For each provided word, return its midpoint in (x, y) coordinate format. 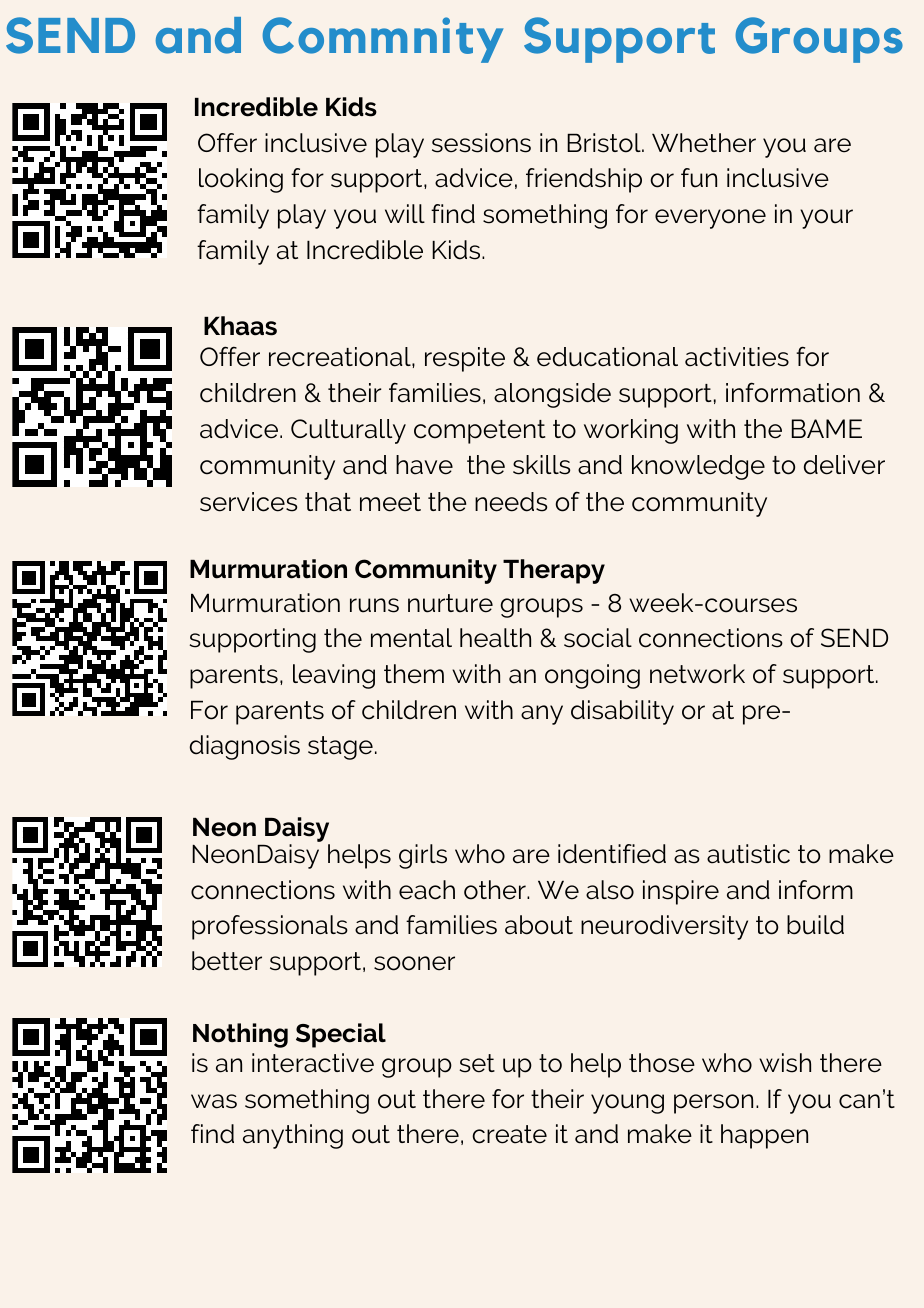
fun (699, 178)
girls (423, 856)
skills (541, 465)
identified (612, 854)
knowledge (698, 467)
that (328, 502)
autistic (748, 854)
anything (293, 1136)
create (509, 1134)
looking (241, 180)
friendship (584, 180)
